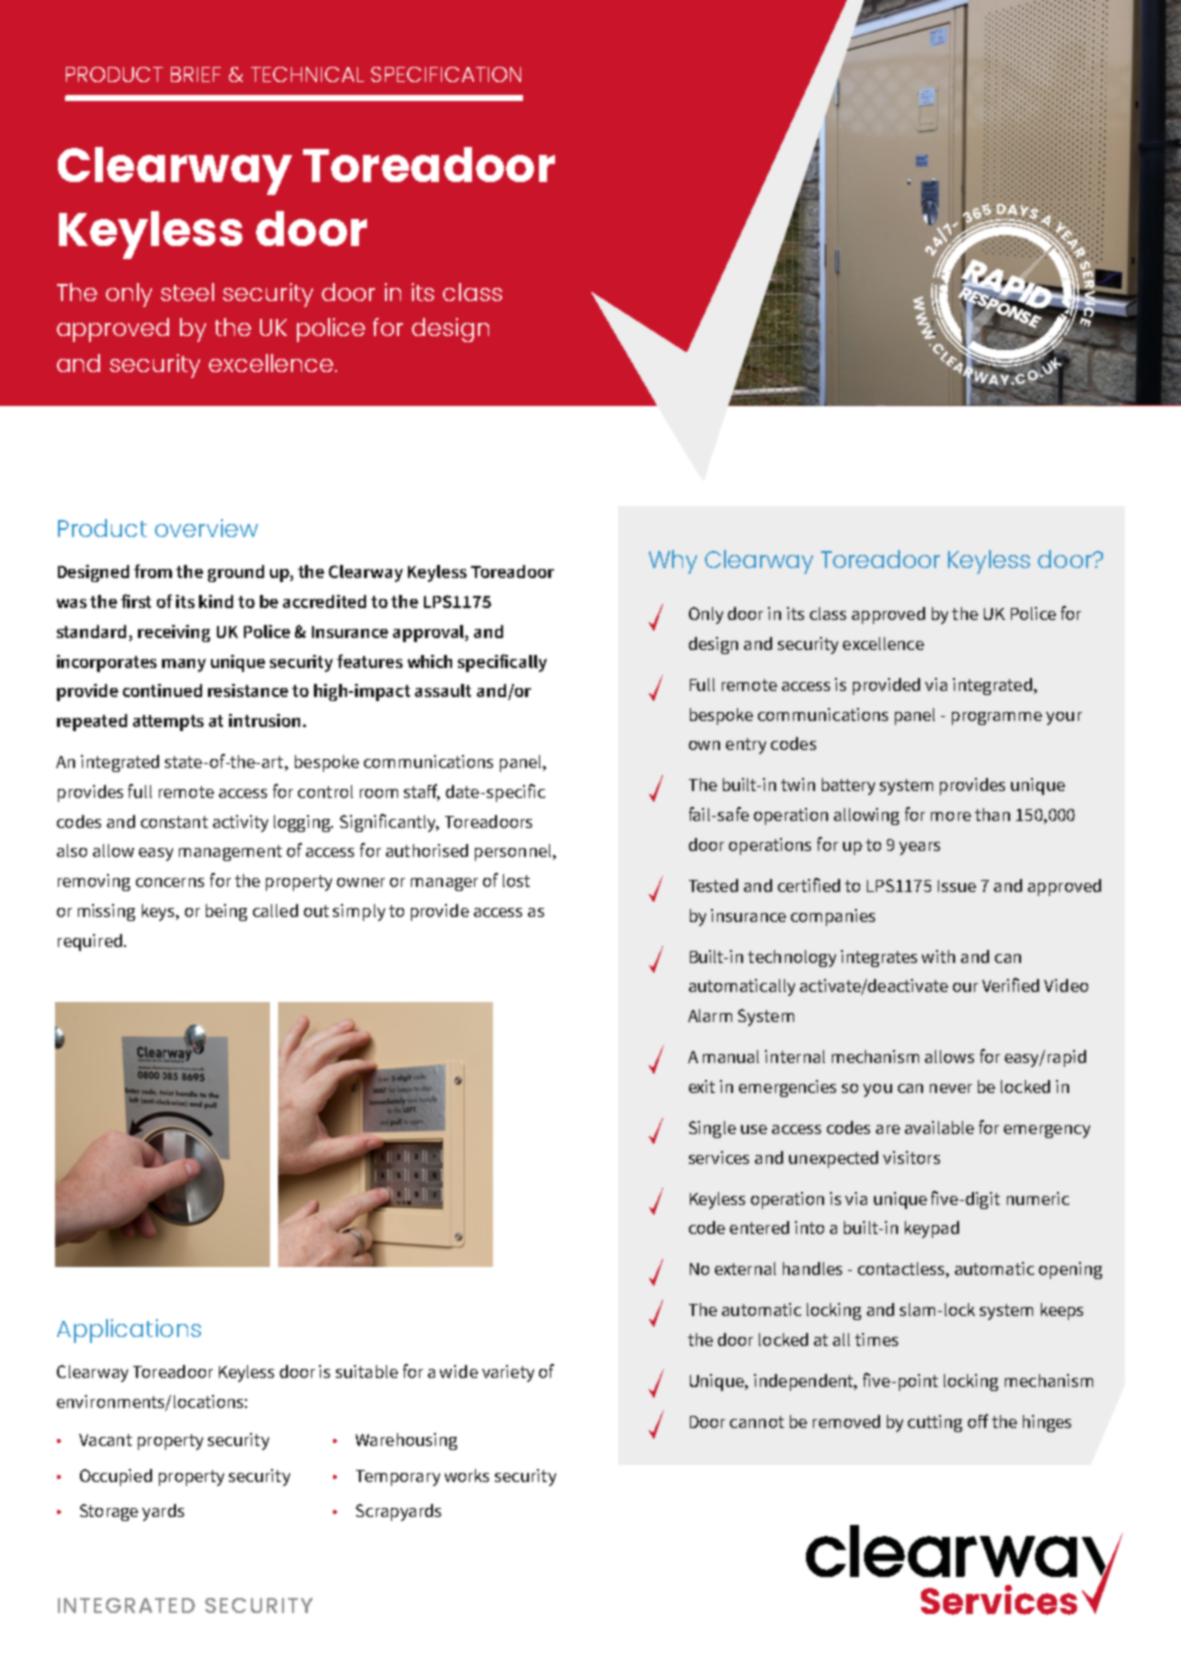 The height and width of the image is (1670, 1181). Describe the element at coordinates (153, 571) in the image. I see `from` at that location.
